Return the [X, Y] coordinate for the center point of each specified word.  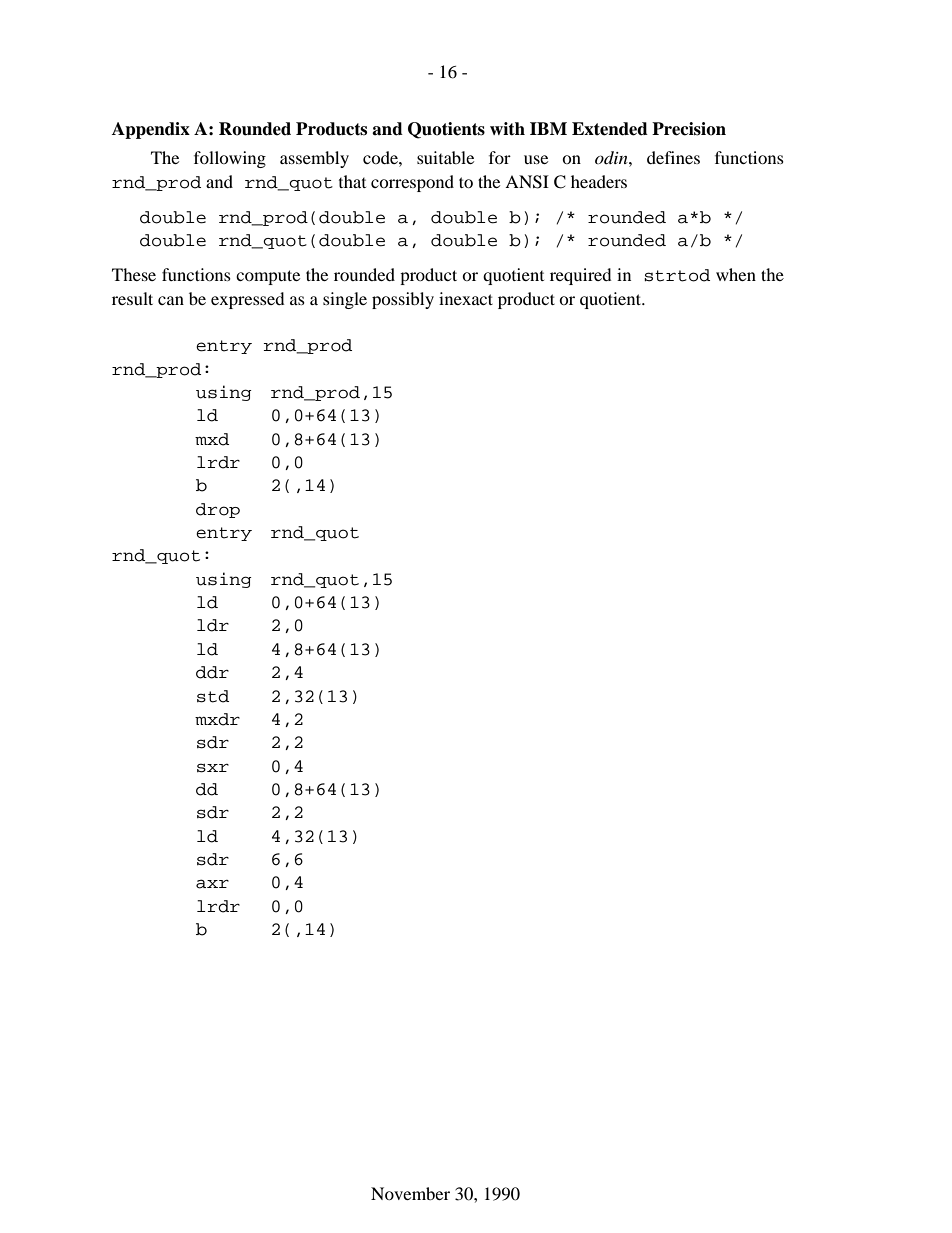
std [213, 696]
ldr [213, 625]
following [230, 159]
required [581, 276]
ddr [212, 672]
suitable [445, 157]
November [410, 1193]
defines [673, 157]
